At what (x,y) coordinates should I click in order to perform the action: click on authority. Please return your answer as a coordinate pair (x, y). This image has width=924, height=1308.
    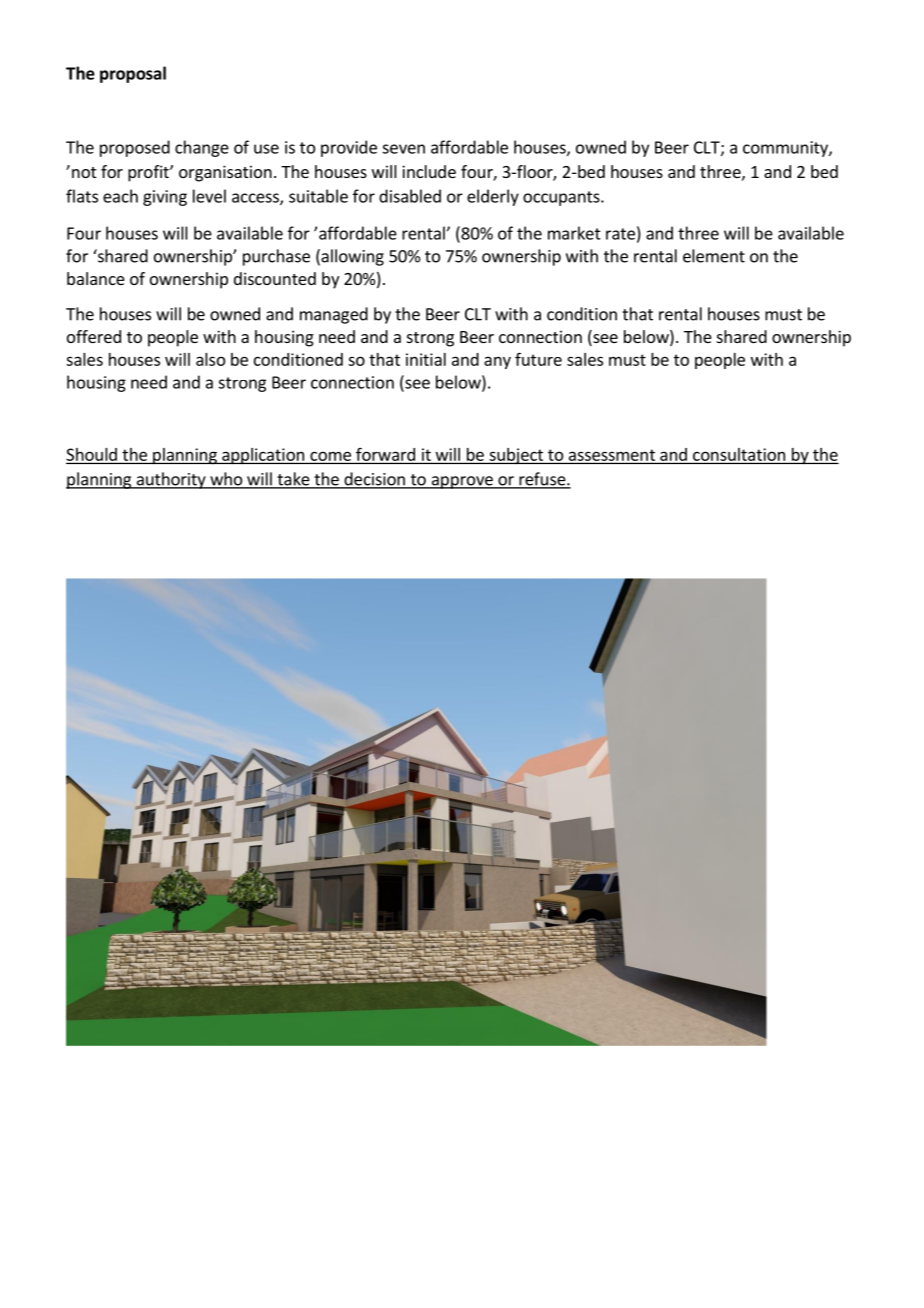
    Looking at the image, I should click on (171, 480).
